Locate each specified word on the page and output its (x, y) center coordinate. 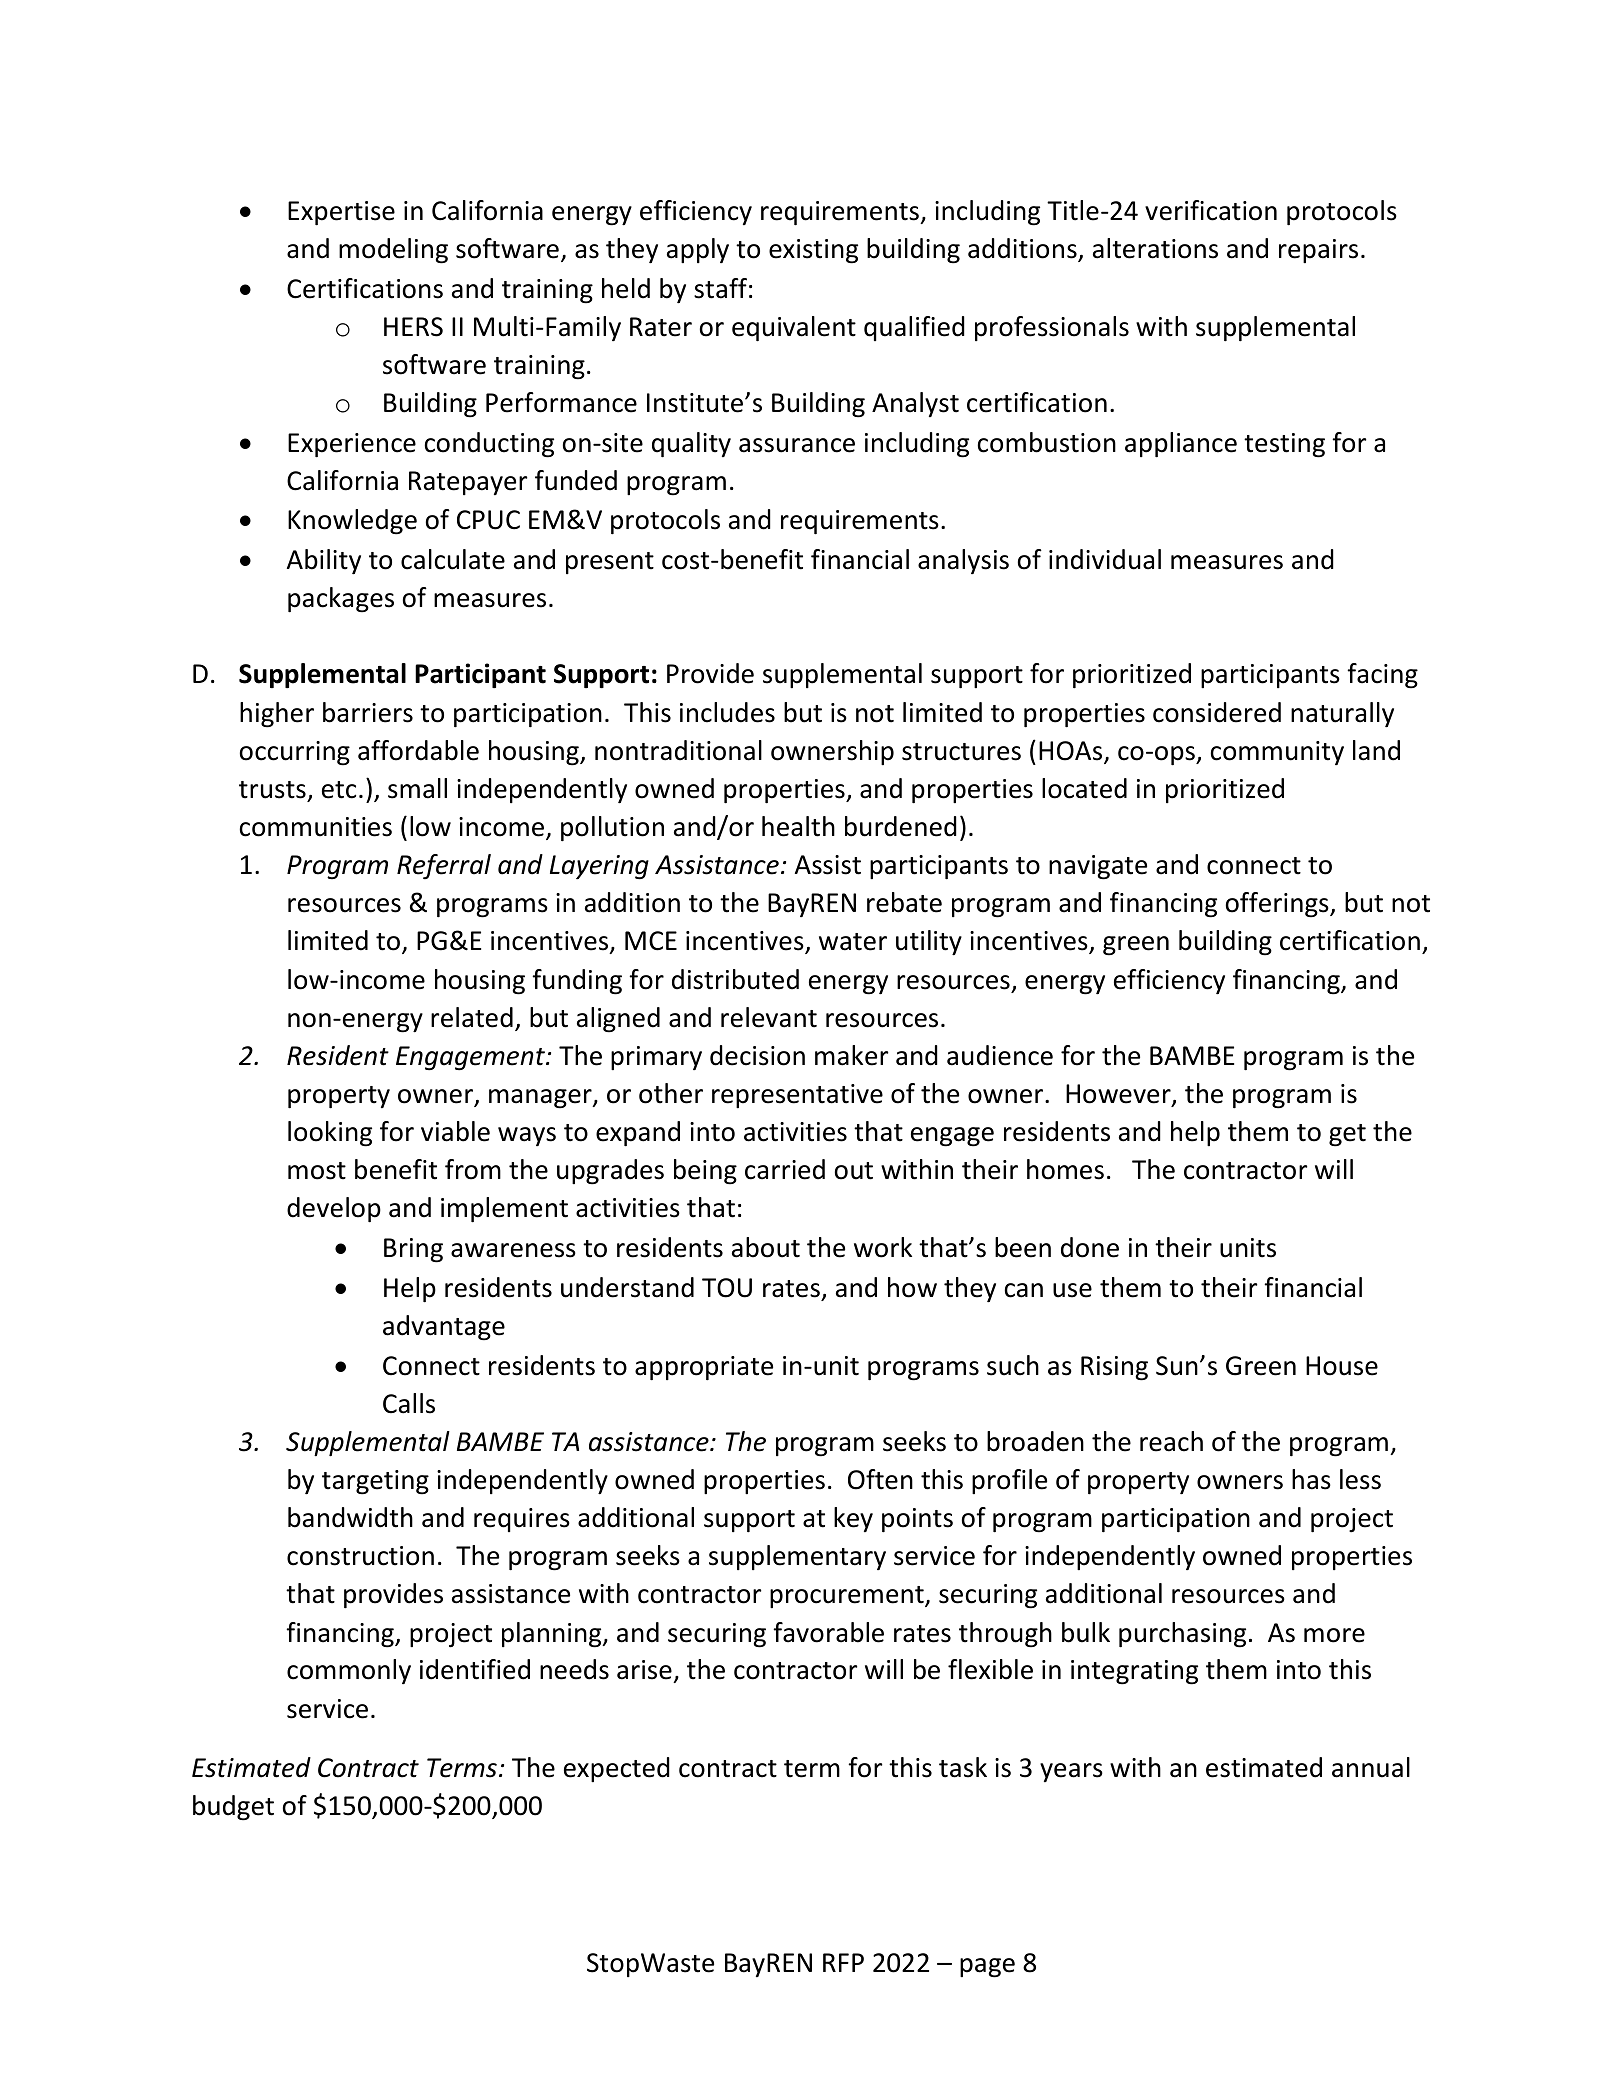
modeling (393, 251)
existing (813, 251)
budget (233, 1808)
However (1119, 1095)
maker (852, 1055)
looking (330, 1134)
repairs (1318, 251)
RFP (843, 1962)
